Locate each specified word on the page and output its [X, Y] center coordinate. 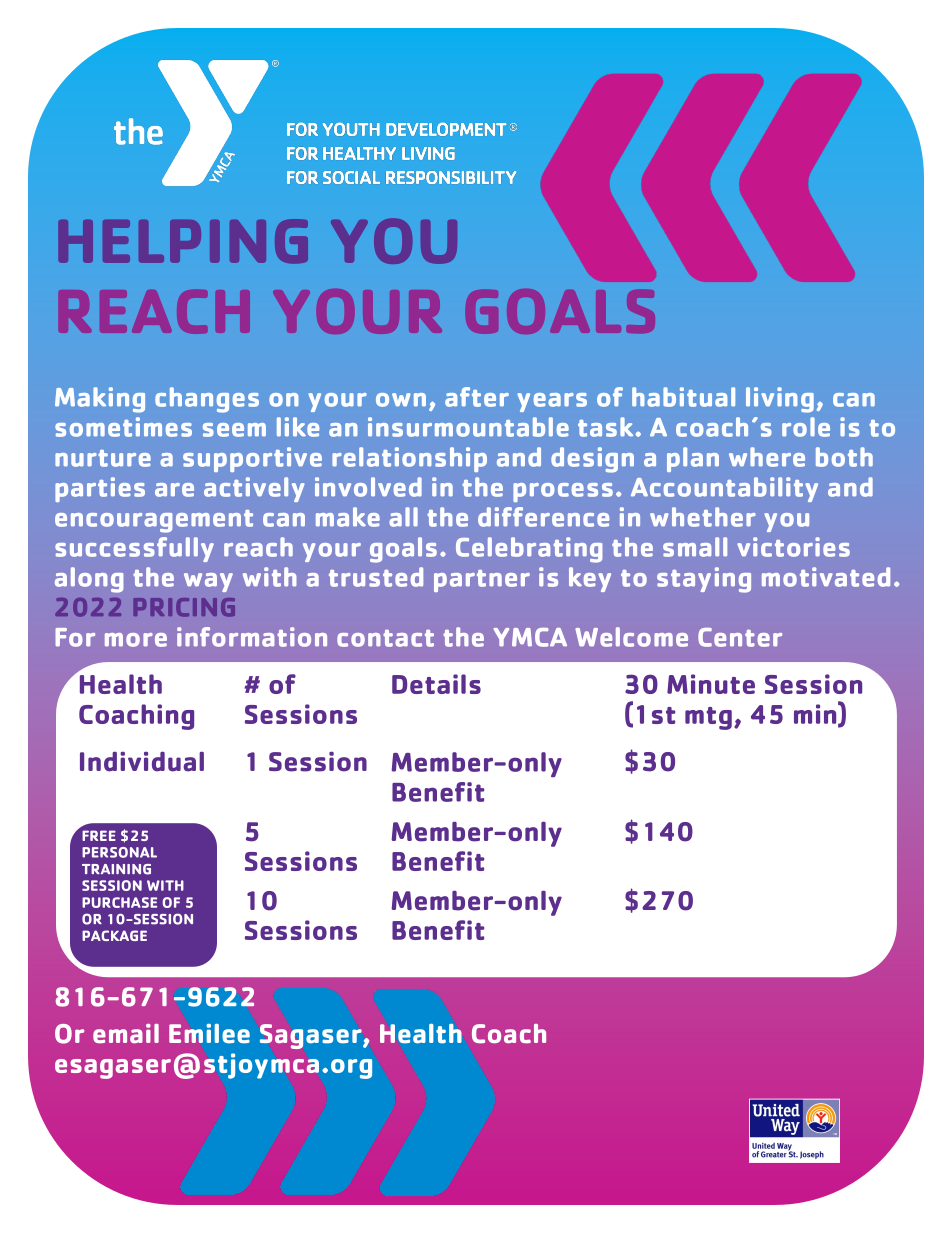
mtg [708, 718]
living [780, 400]
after [477, 397]
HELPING [183, 241]
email [126, 1033]
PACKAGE [114, 935]
